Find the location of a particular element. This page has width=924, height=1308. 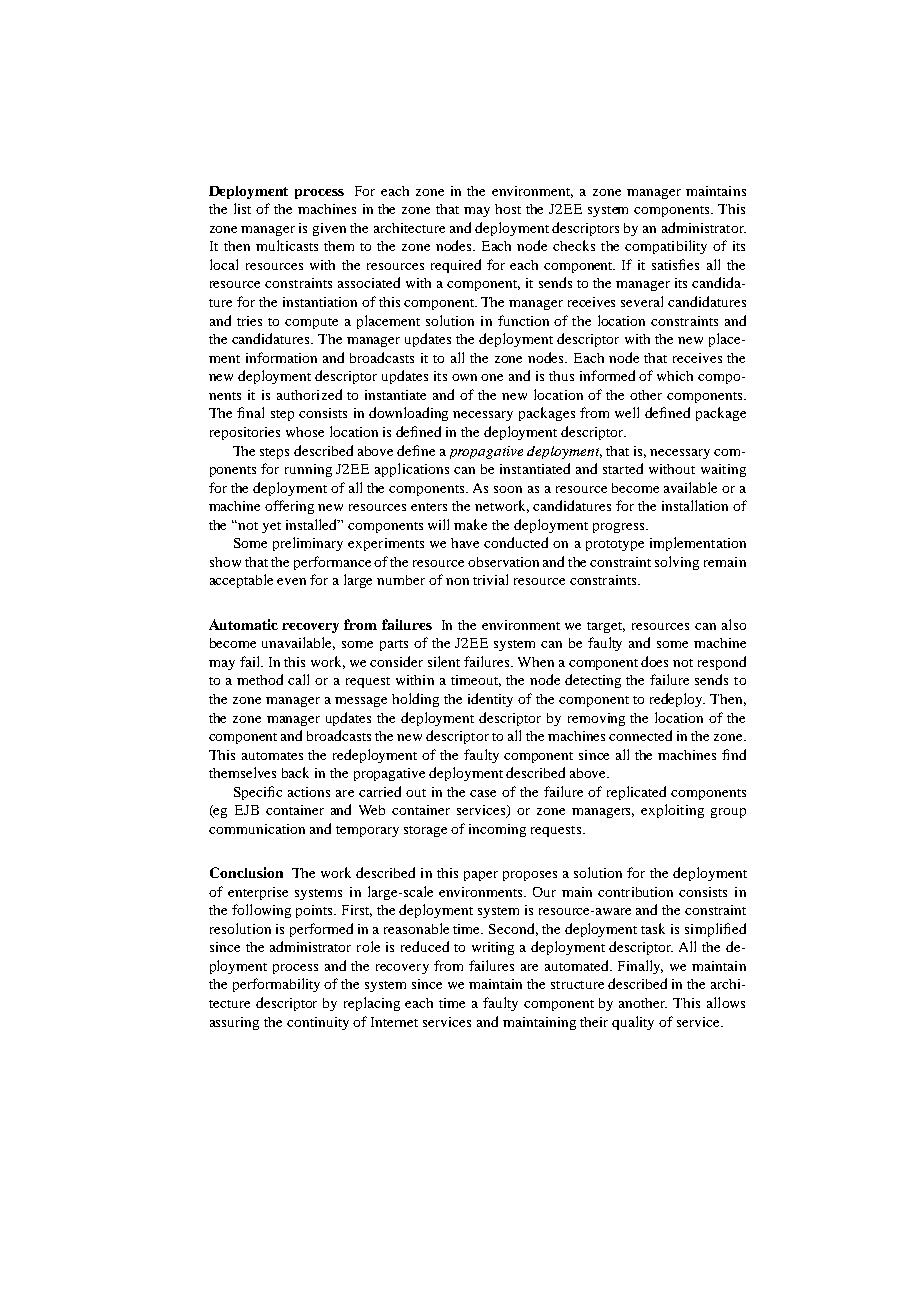

continuity is located at coordinates (318, 1023).
